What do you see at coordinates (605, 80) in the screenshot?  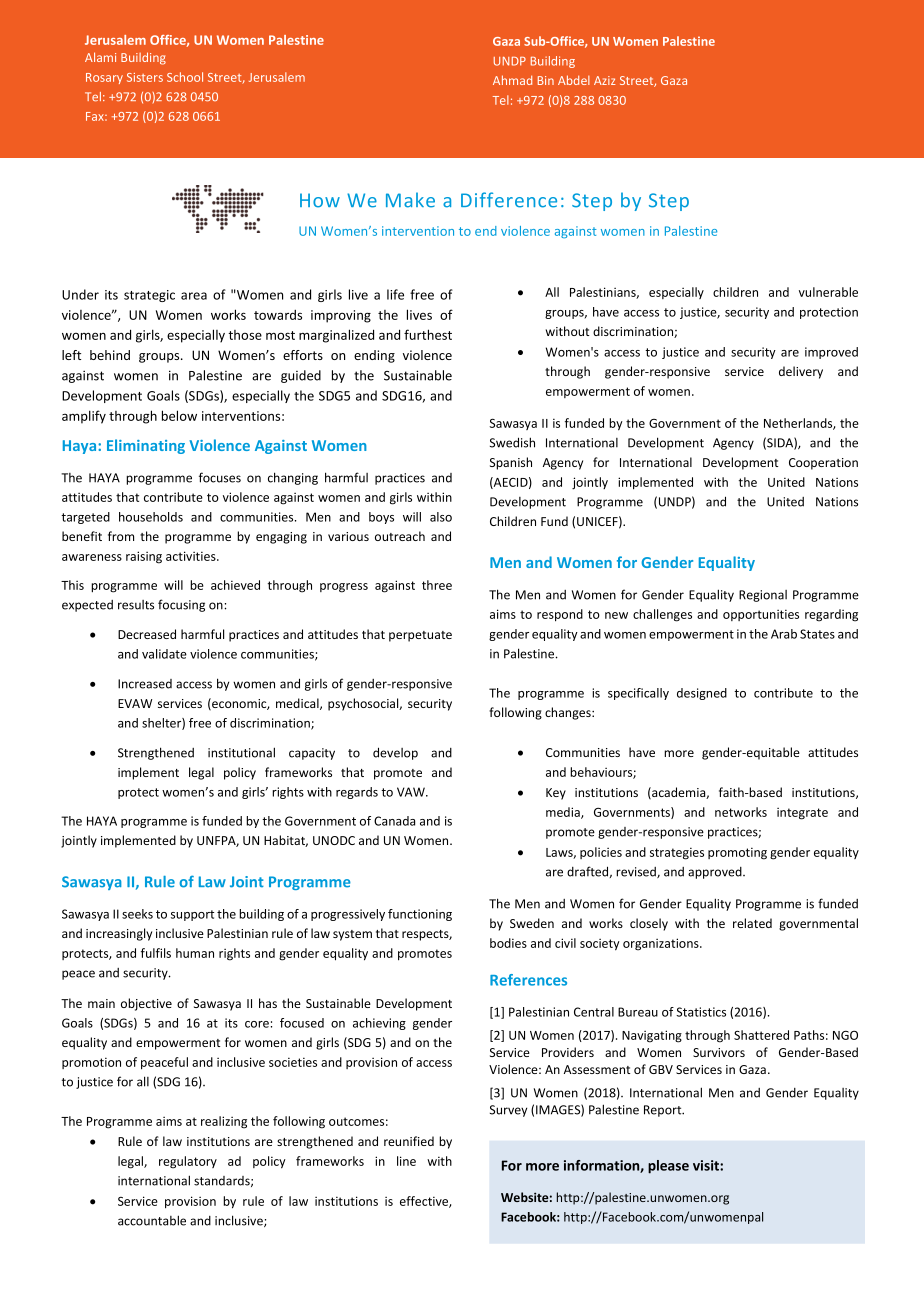 I see `Aziz` at bounding box center [605, 80].
